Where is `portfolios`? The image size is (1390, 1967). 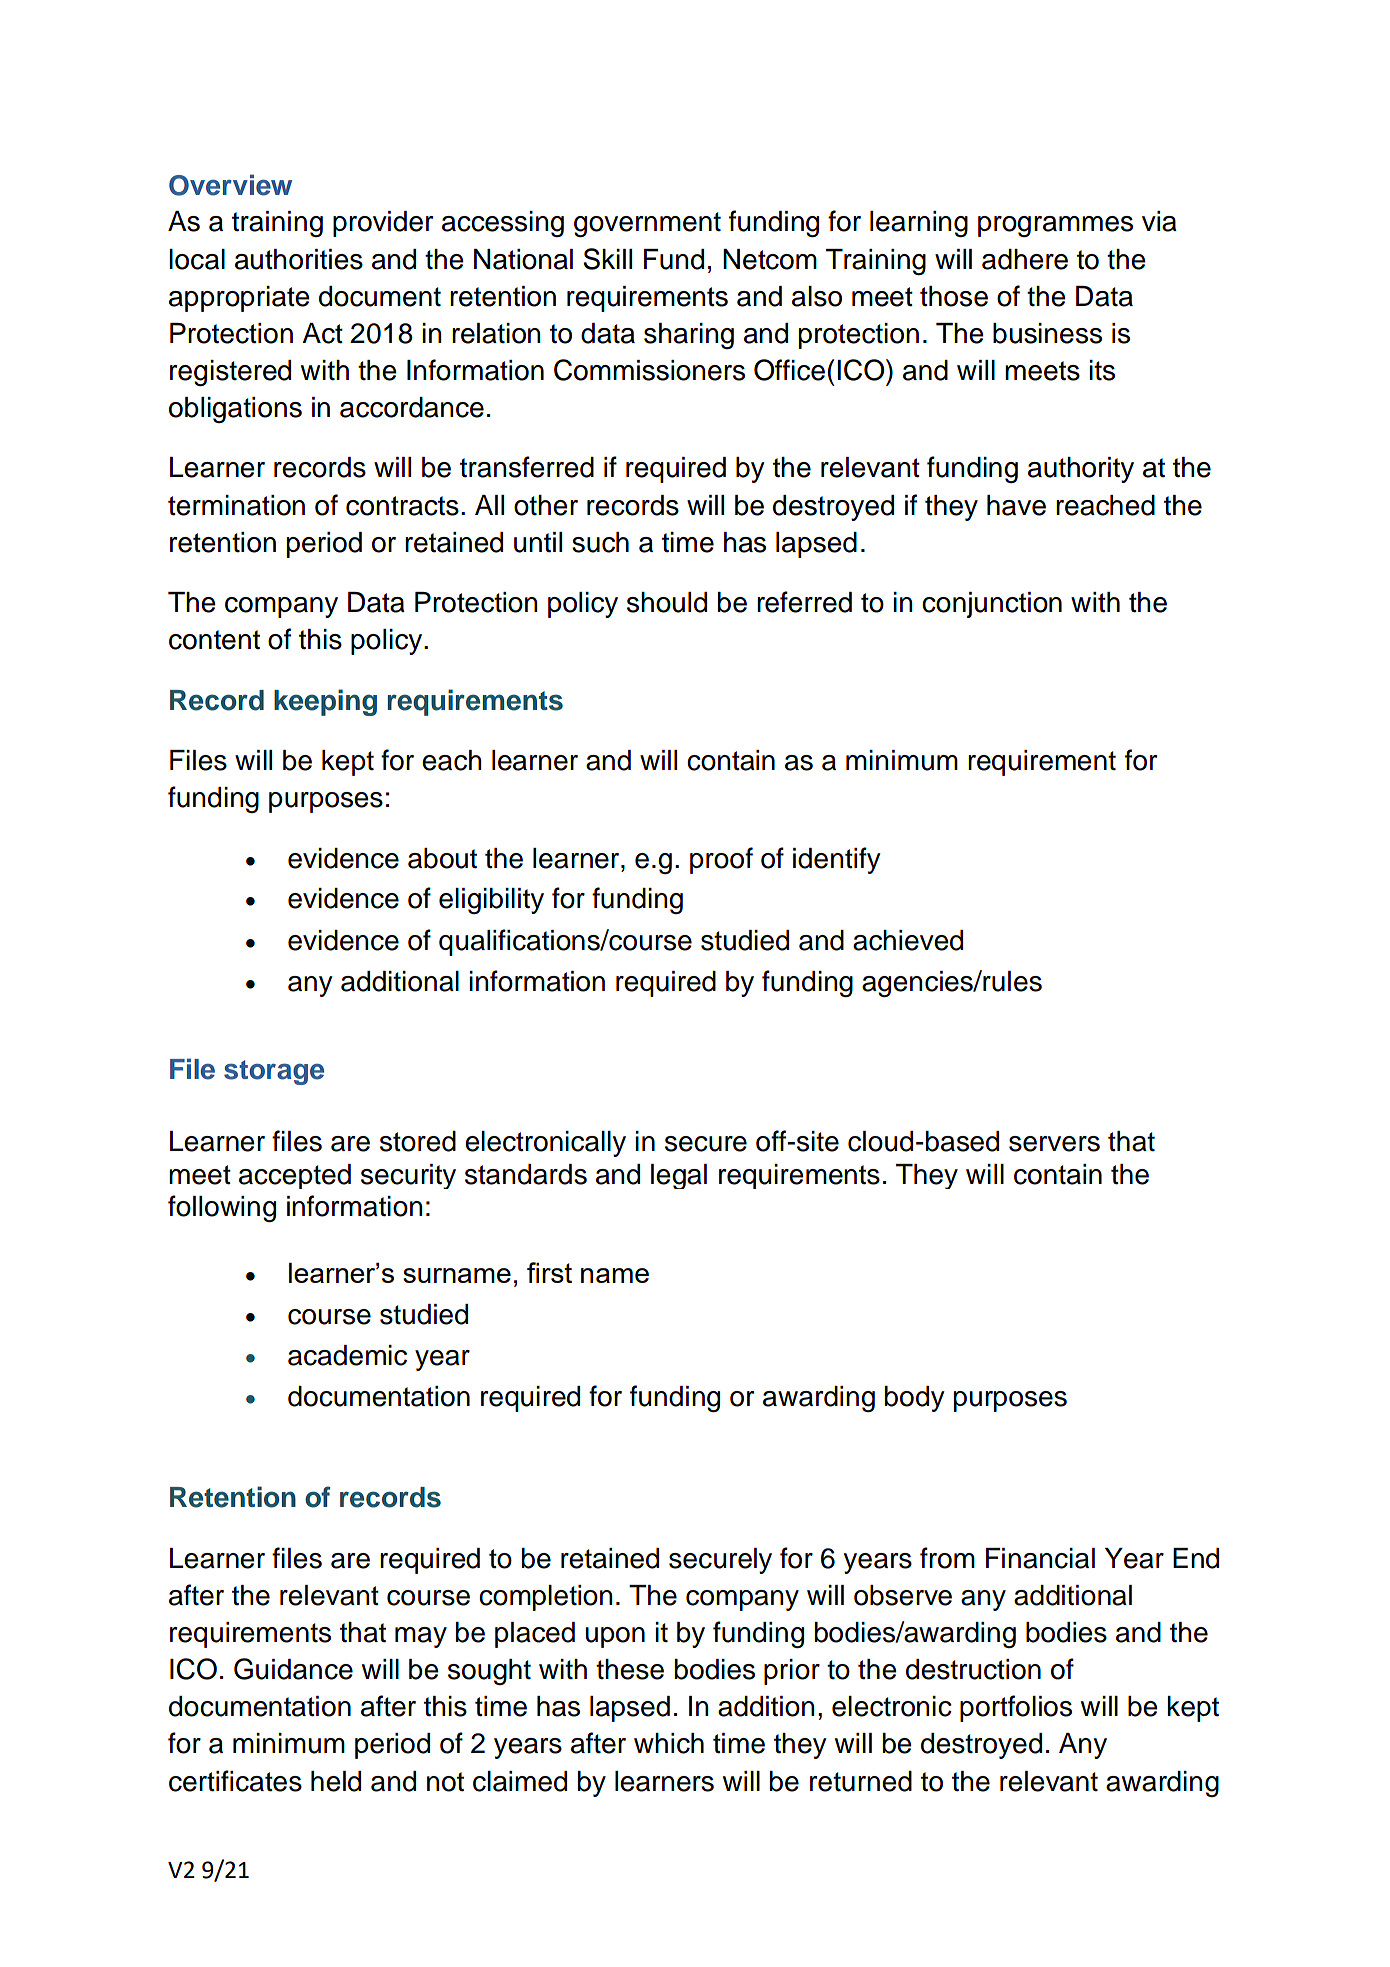
portfolios is located at coordinates (1016, 1708).
